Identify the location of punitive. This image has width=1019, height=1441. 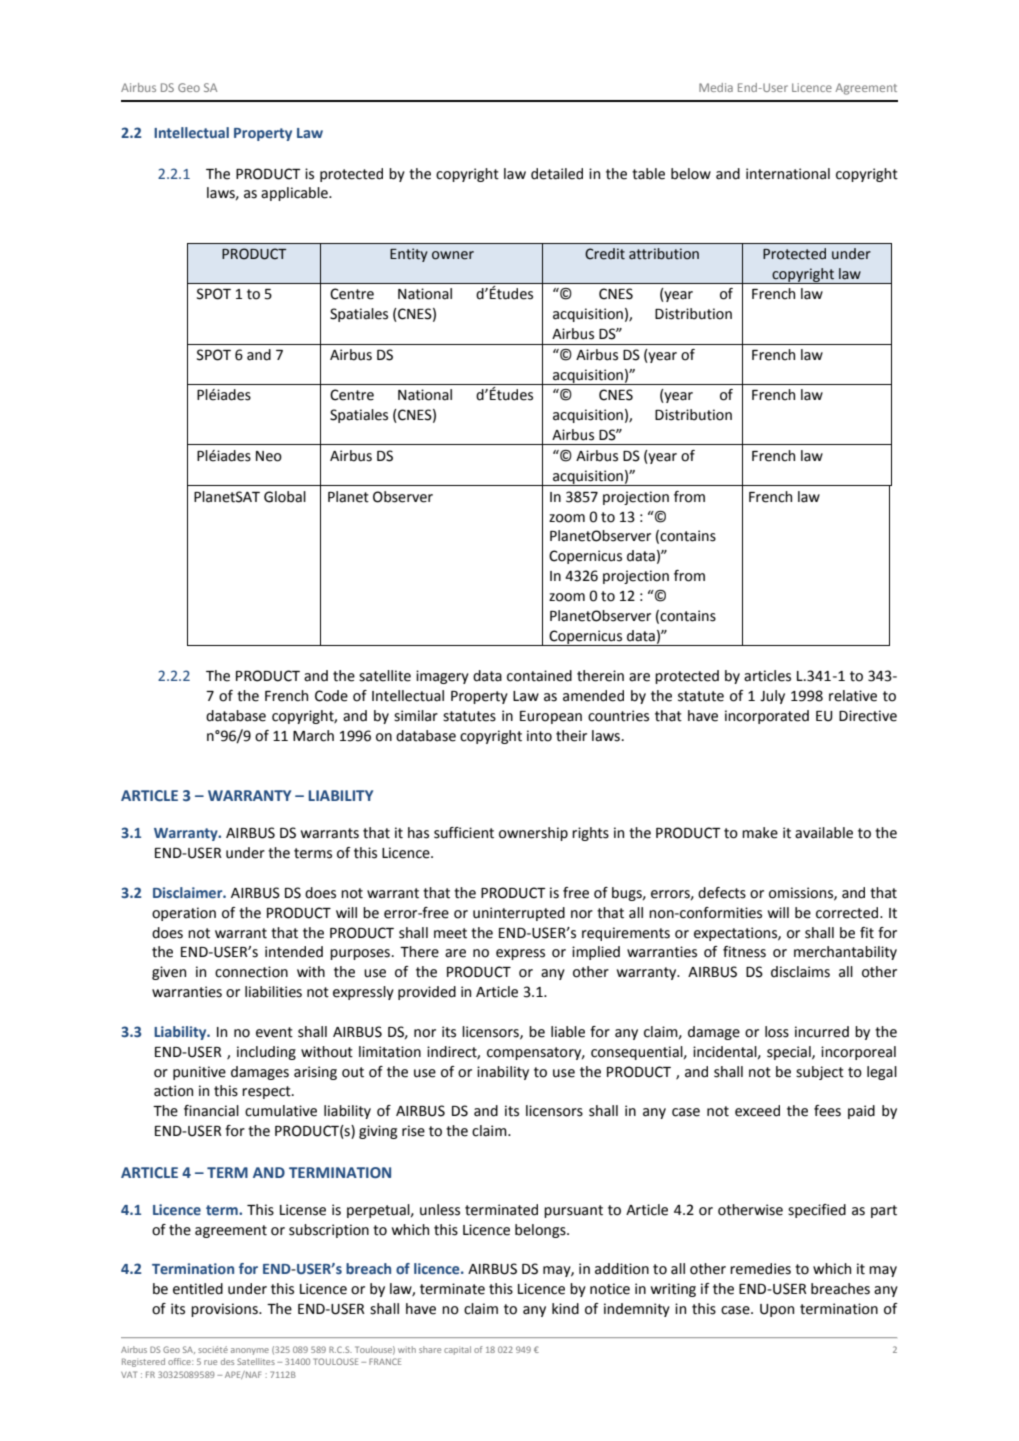
(199, 1073).
